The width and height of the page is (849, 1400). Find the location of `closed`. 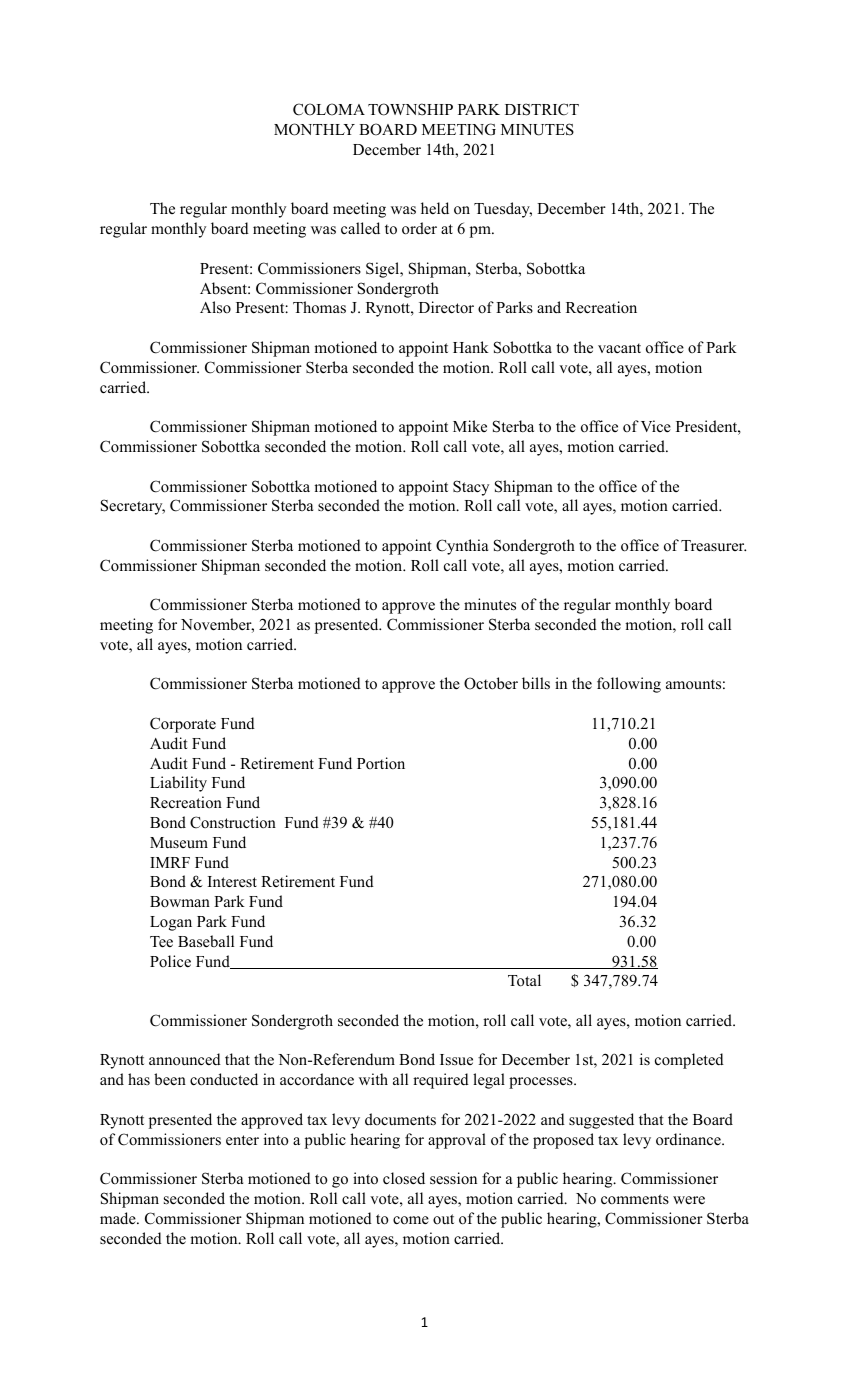

closed is located at coordinates (404, 1178).
